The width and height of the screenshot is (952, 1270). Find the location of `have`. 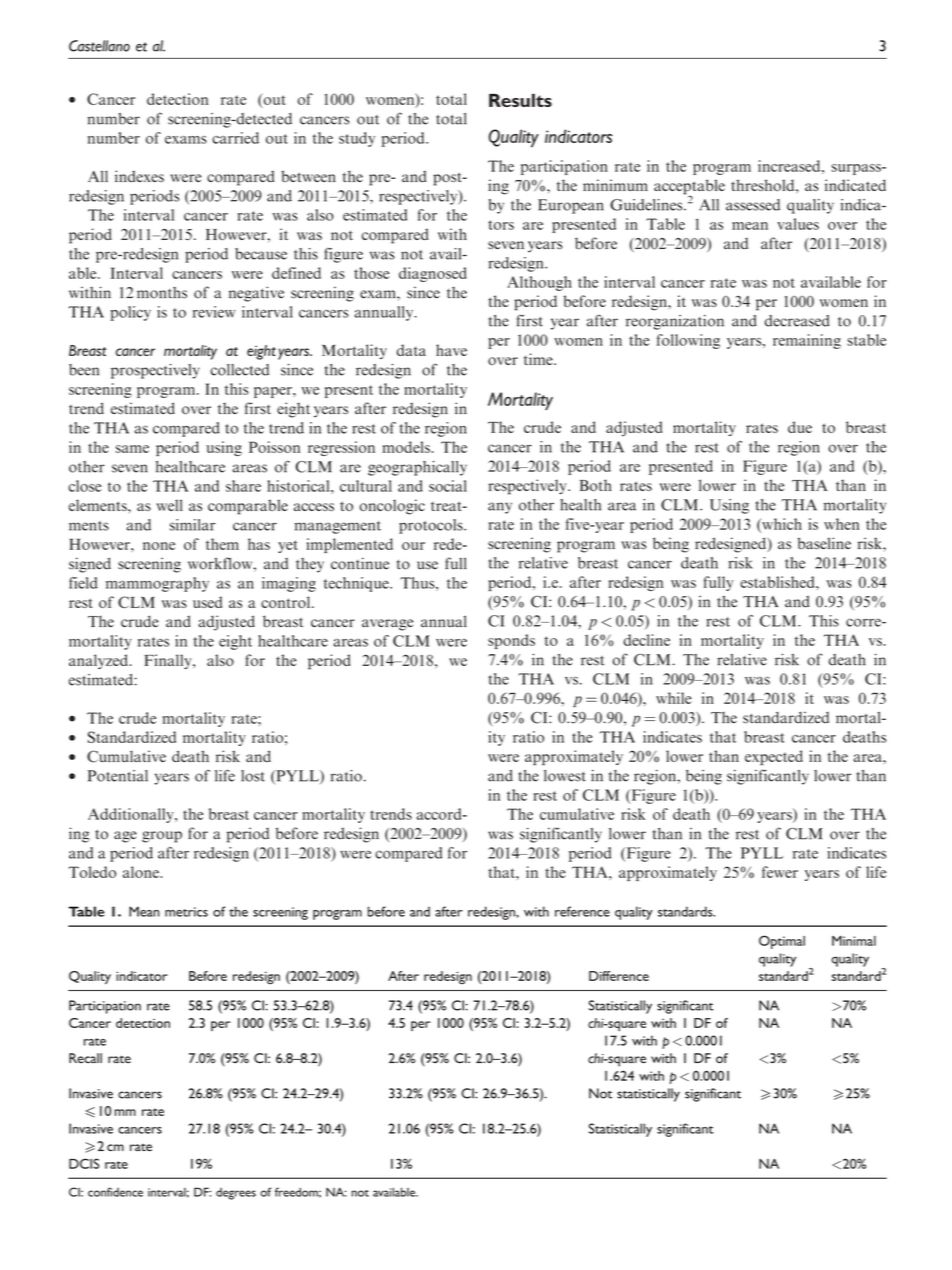

have is located at coordinates (451, 350).
